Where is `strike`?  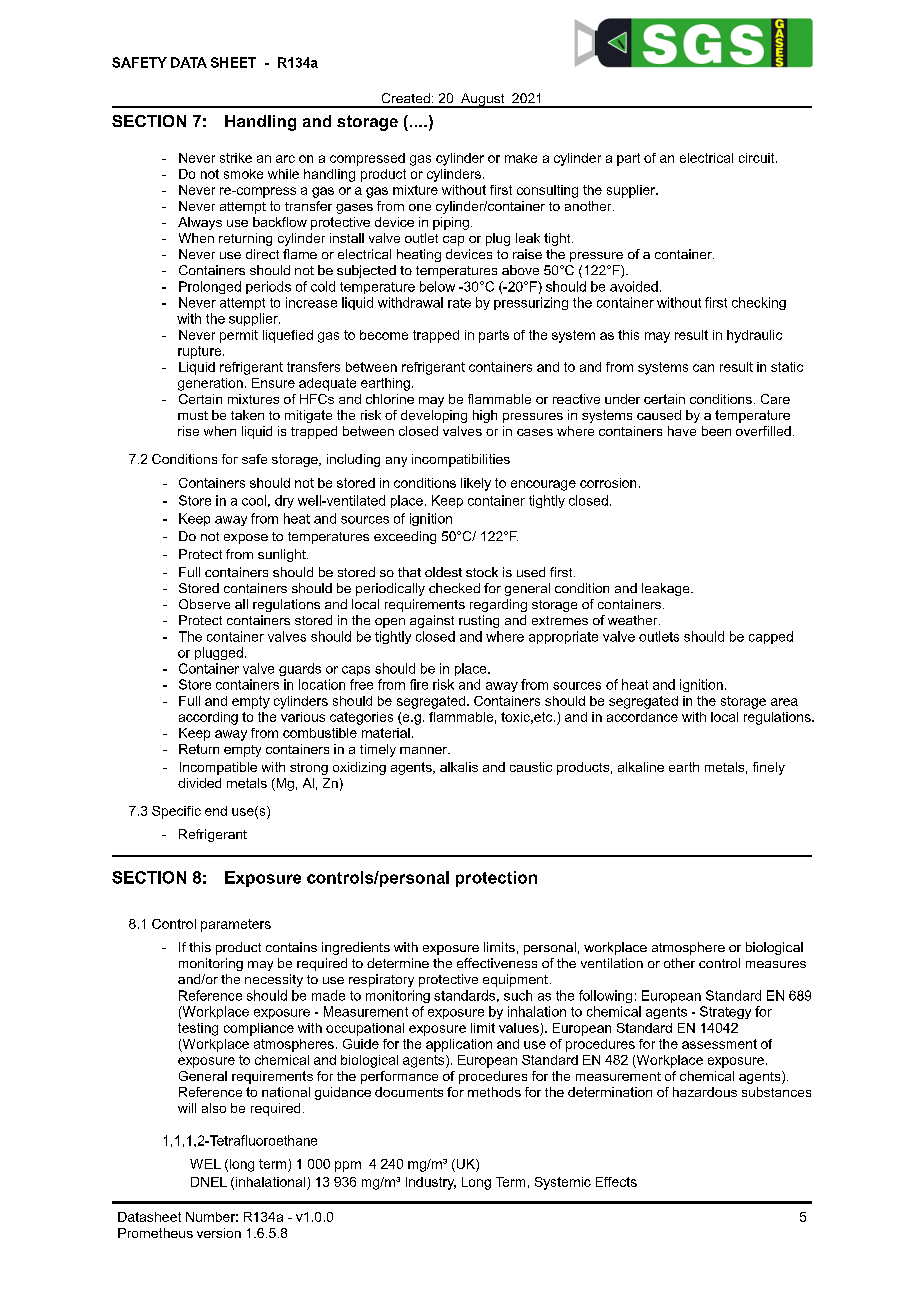 strike is located at coordinates (236, 158).
